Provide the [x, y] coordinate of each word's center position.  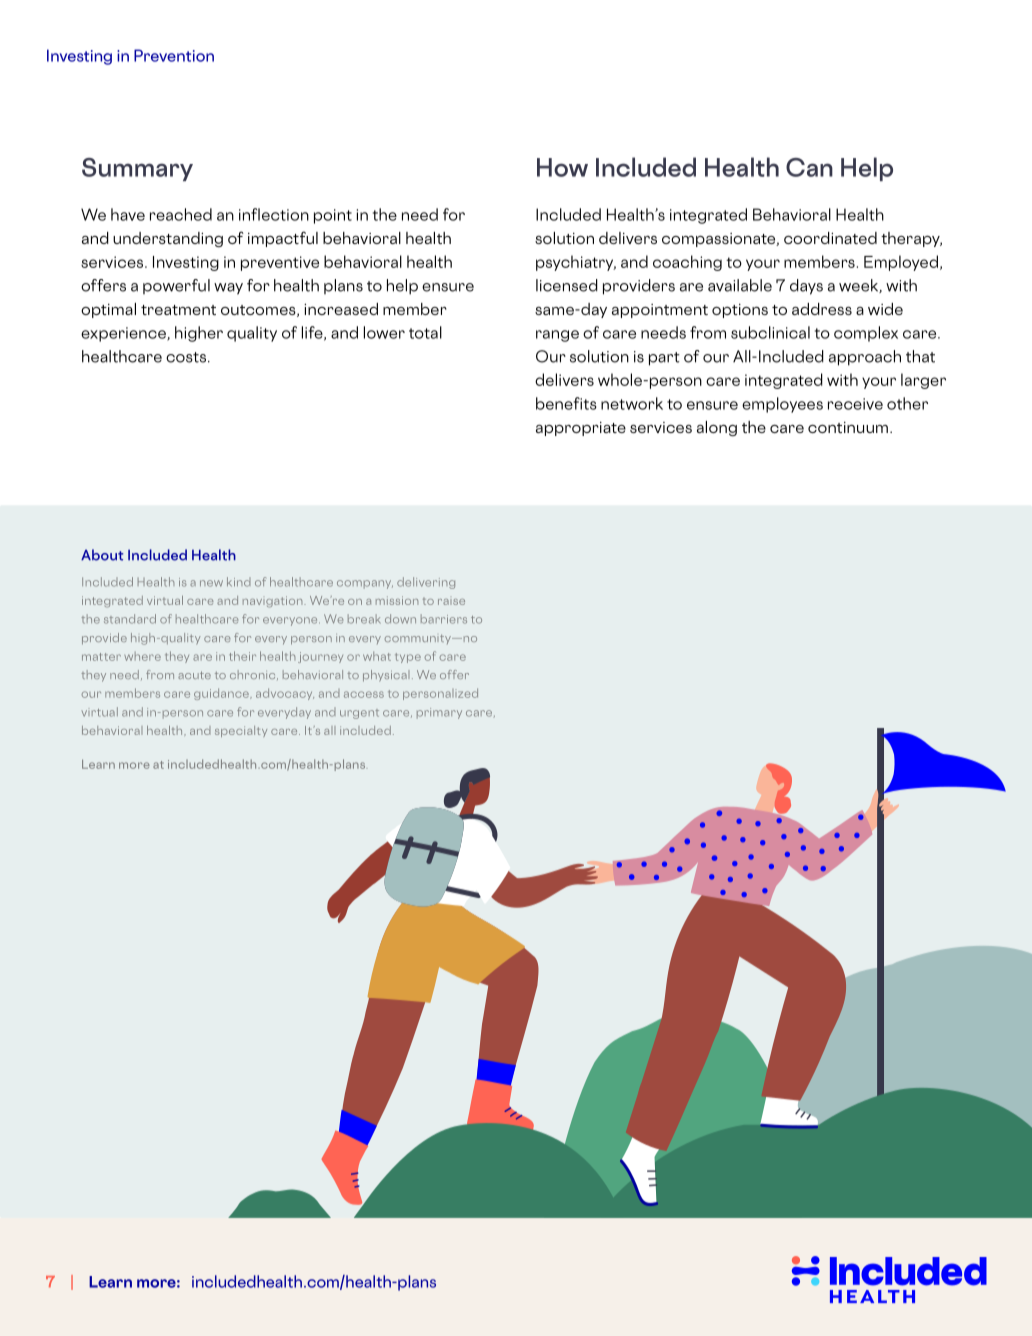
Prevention [174, 55]
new [211, 583]
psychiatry [576, 263]
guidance [222, 694]
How [562, 167]
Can [809, 167]
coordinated [830, 238]
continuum [848, 427]
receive [855, 404]
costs [186, 357]
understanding [168, 239]
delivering [426, 583]
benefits [566, 403]
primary [439, 713]
